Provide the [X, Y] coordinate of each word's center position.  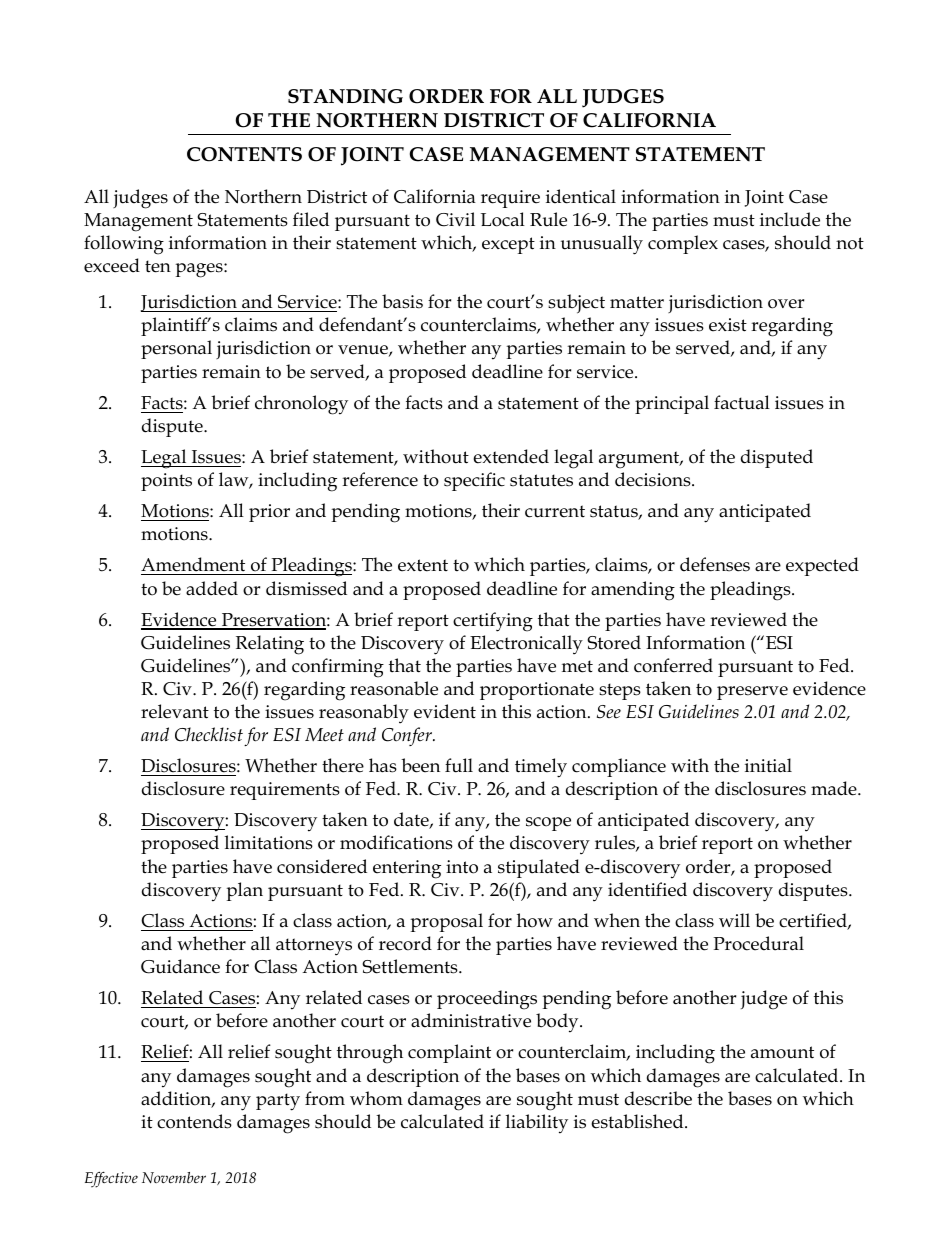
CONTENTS [244, 154]
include [790, 219]
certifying [493, 622]
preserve [752, 693]
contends [194, 1121]
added [212, 588]
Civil [455, 219]
